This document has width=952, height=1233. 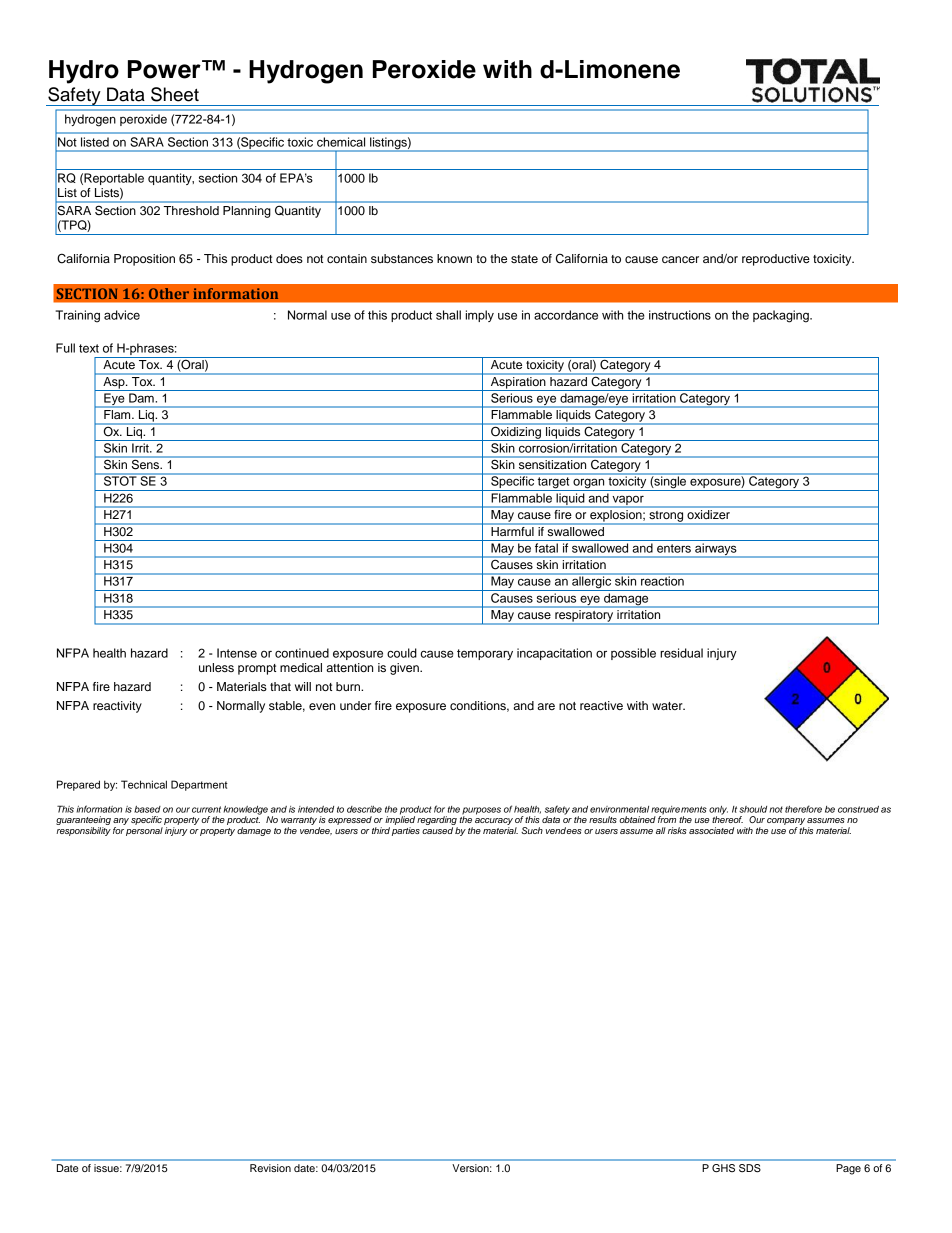 I want to click on Sheet, so click(x=175, y=94).
